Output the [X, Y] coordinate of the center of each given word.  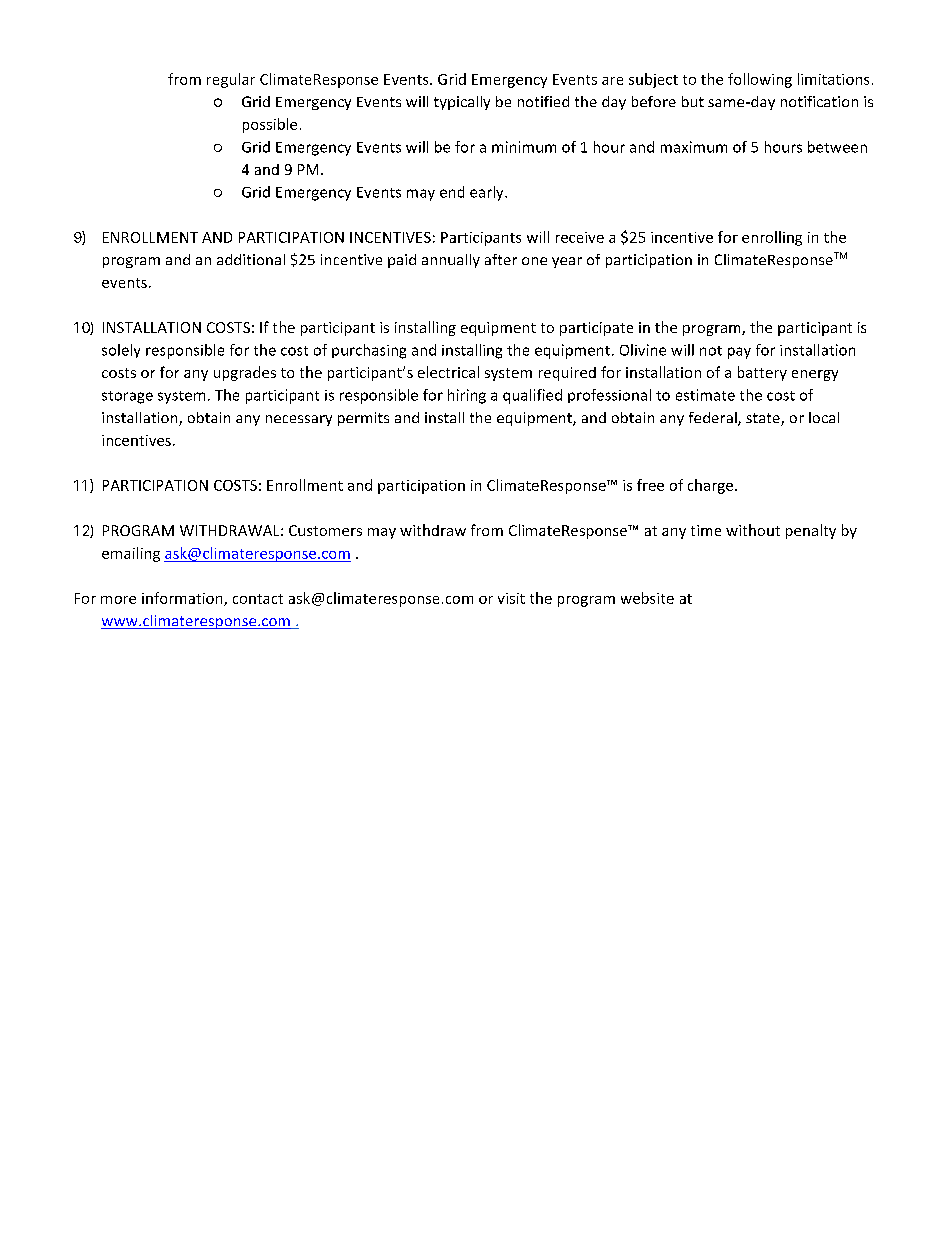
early [488, 193]
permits [363, 419]
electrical [448, 372]
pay [739, 353]
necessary [299, 420]
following [760, 80]
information [183, 599]
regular [231, 80]
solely [121, 351]
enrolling [772, 238]
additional [251, 259]
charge [710, 486]
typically [462, 103]
